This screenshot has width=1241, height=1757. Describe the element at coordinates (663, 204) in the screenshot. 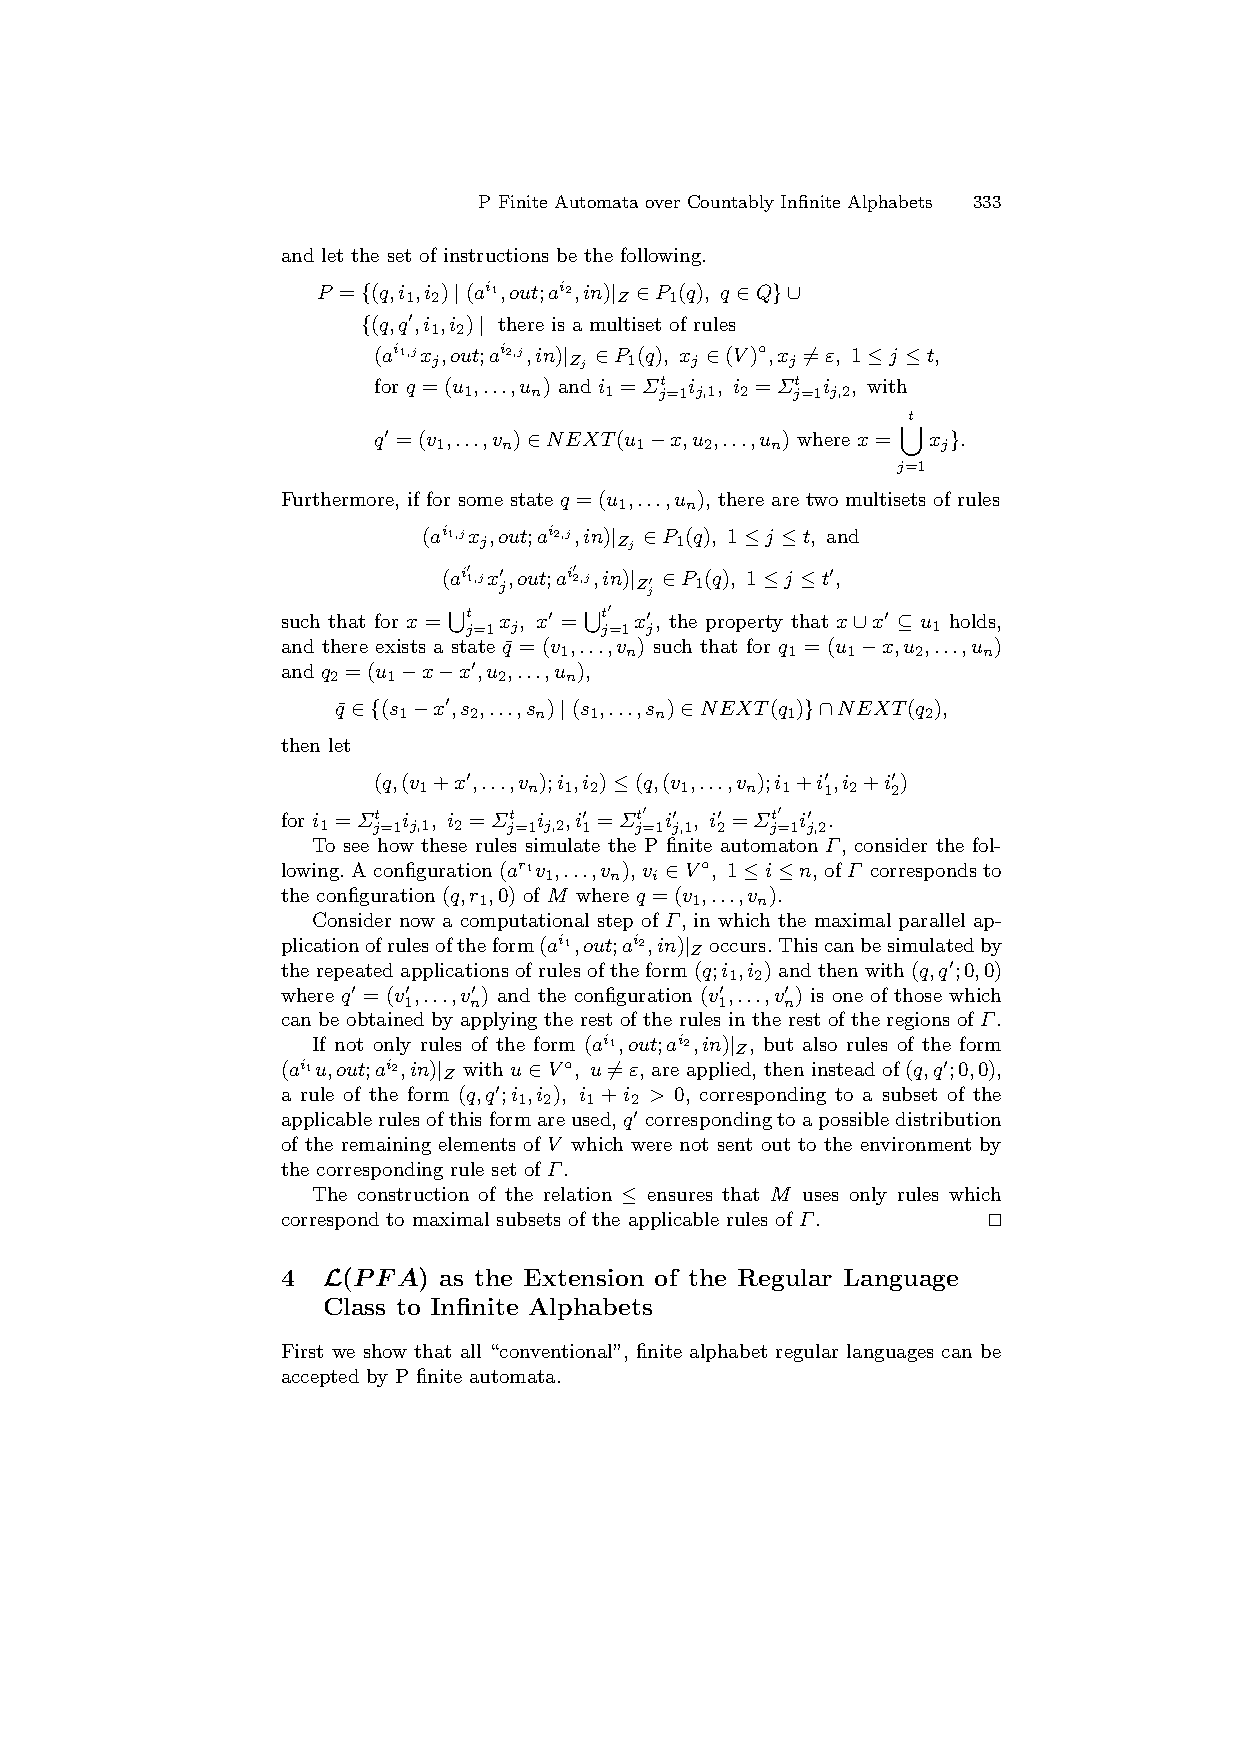

I see `over` at that location.
